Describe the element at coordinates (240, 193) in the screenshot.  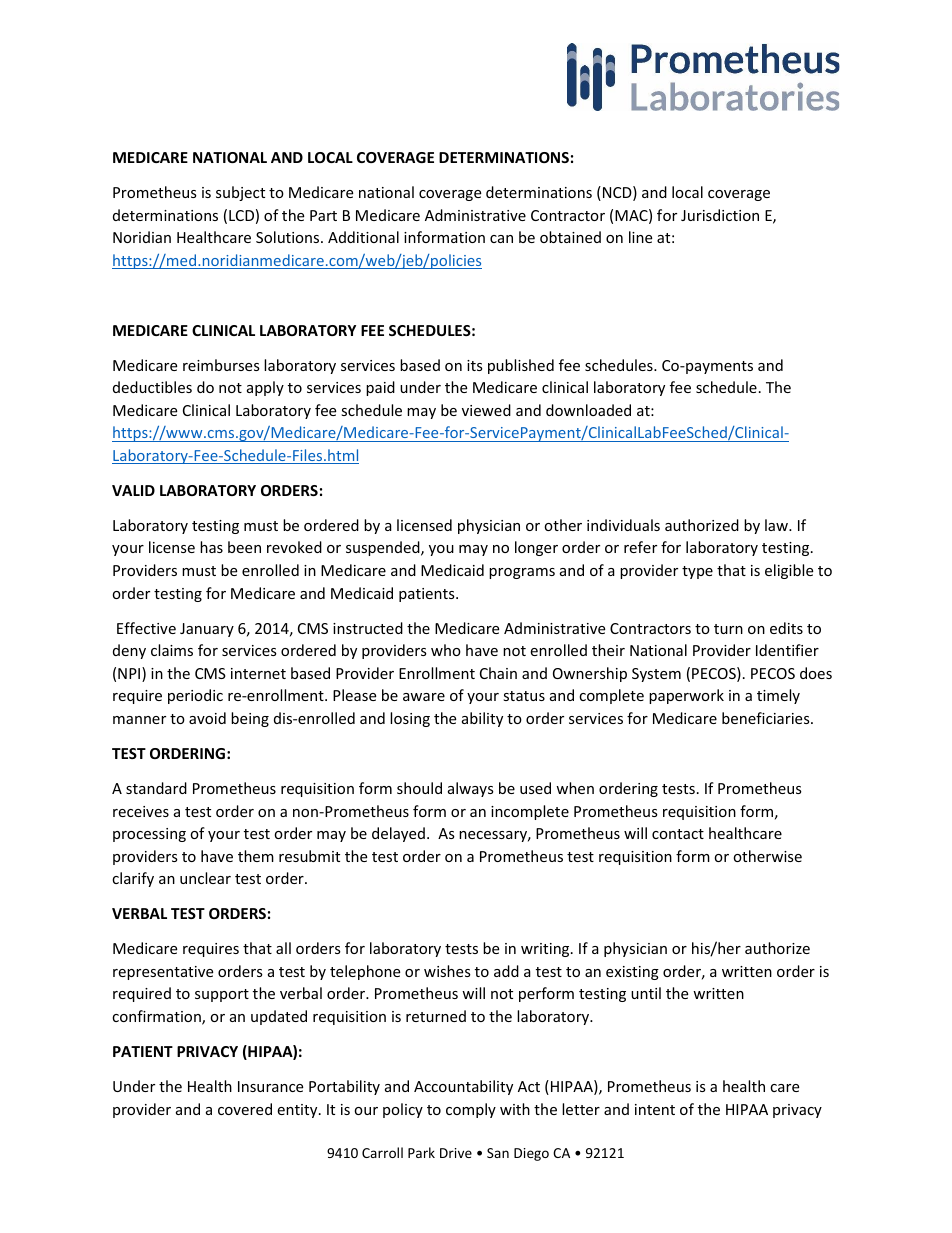
I see `subject` at that location.
